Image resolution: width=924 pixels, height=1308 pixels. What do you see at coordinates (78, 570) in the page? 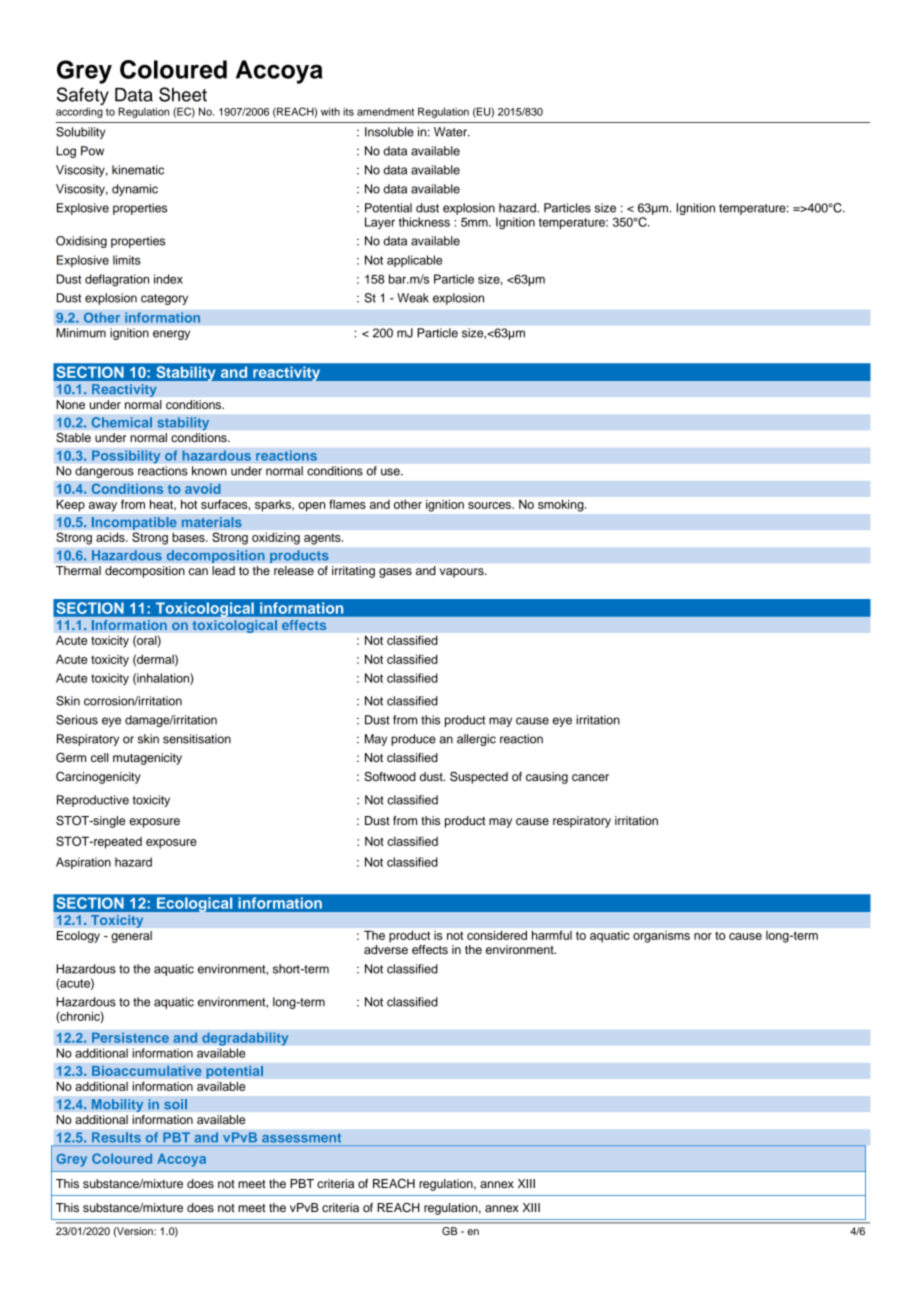
I see `Thermal` at bounding box center [78, 570].
